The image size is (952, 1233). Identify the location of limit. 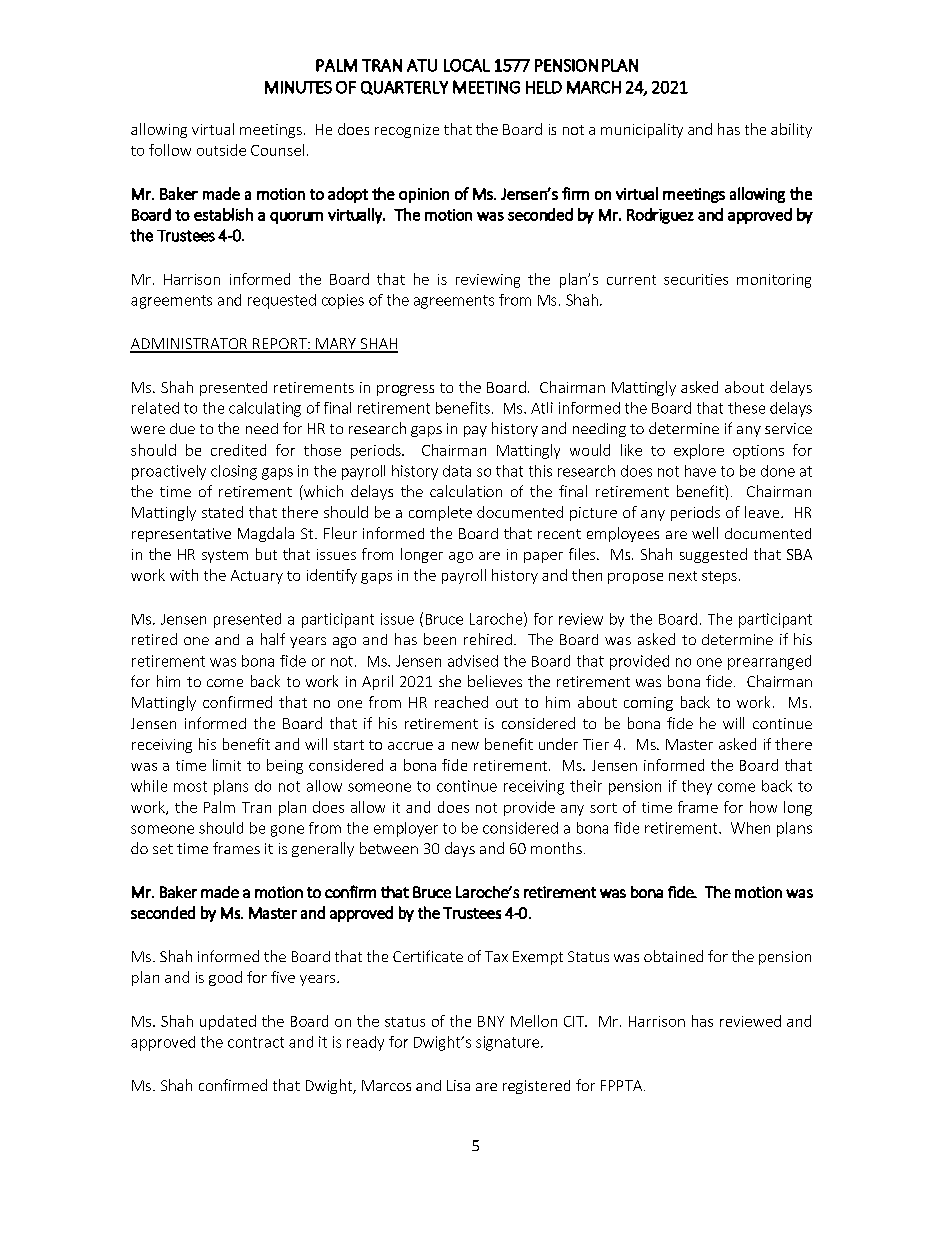
(227, 765).
